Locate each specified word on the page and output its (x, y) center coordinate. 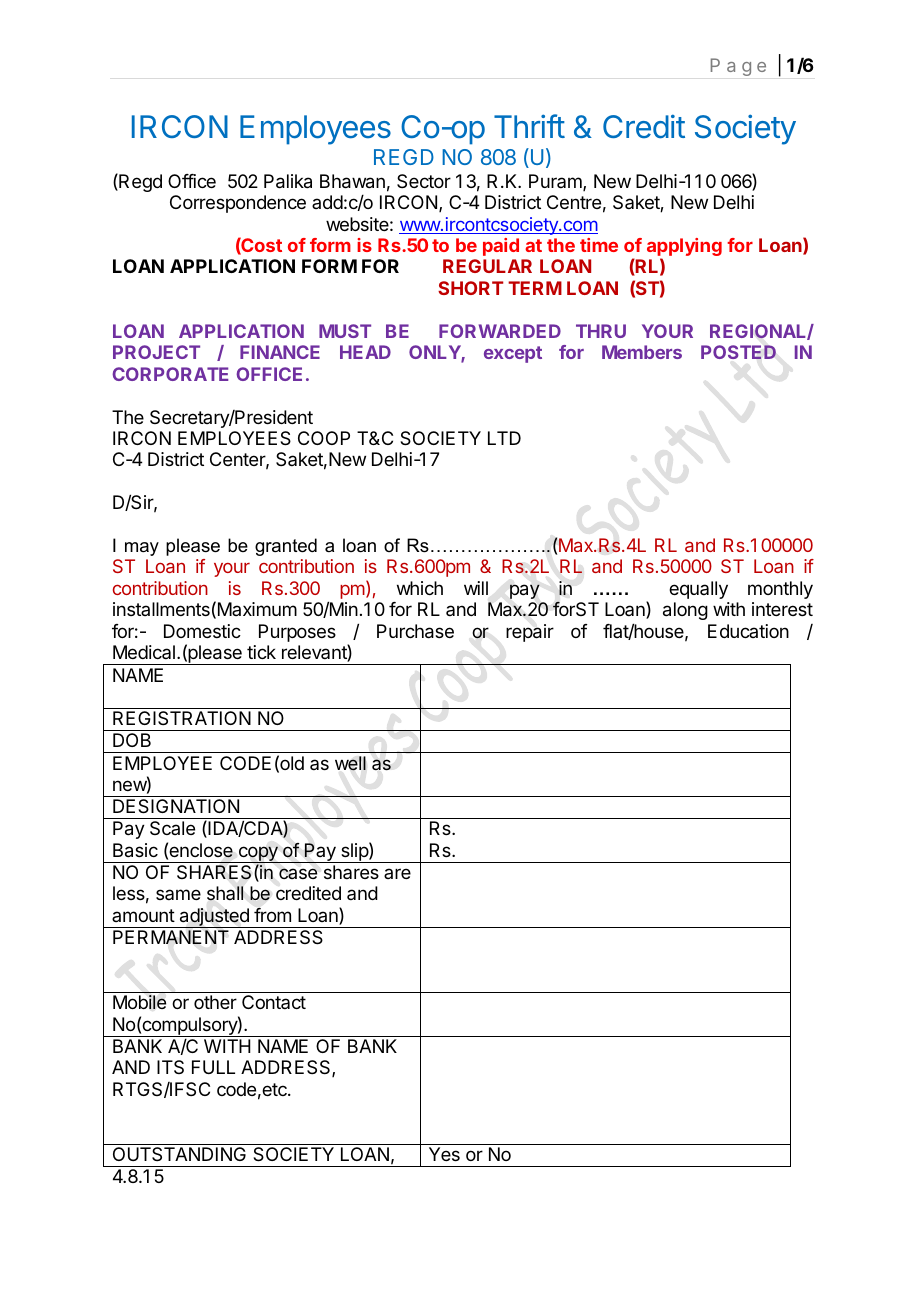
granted (286, 547)
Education (748, 631)
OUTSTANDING (179, 1154)
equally (698, 590)
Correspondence (238, 204)
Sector (424, 181)
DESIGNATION (176, 806)
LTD (504, 438)
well (350, 763)
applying (684, 248)
